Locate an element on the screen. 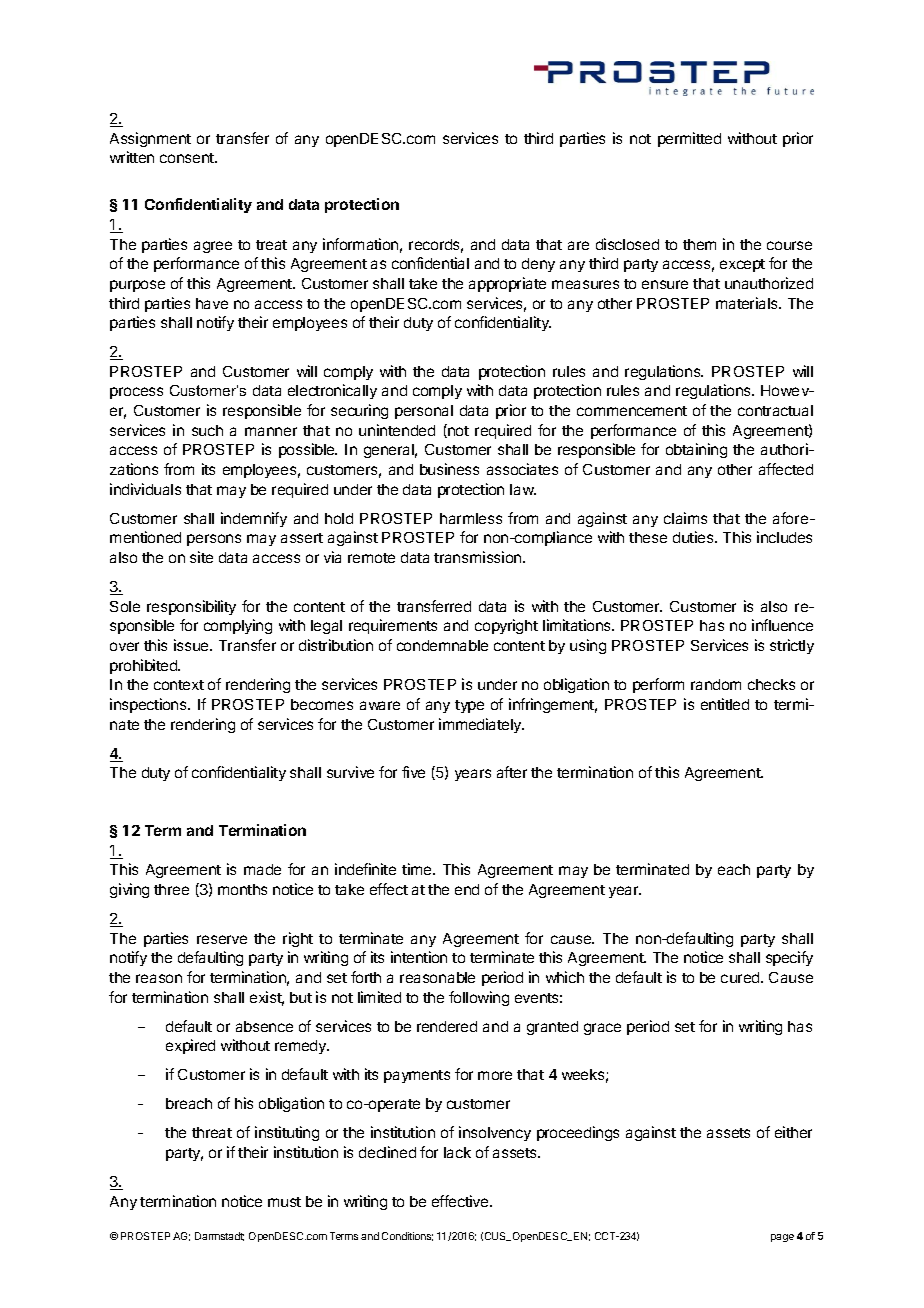 This screenshot has height=1308, width=924. personal is located at coordinates (424, 412).
